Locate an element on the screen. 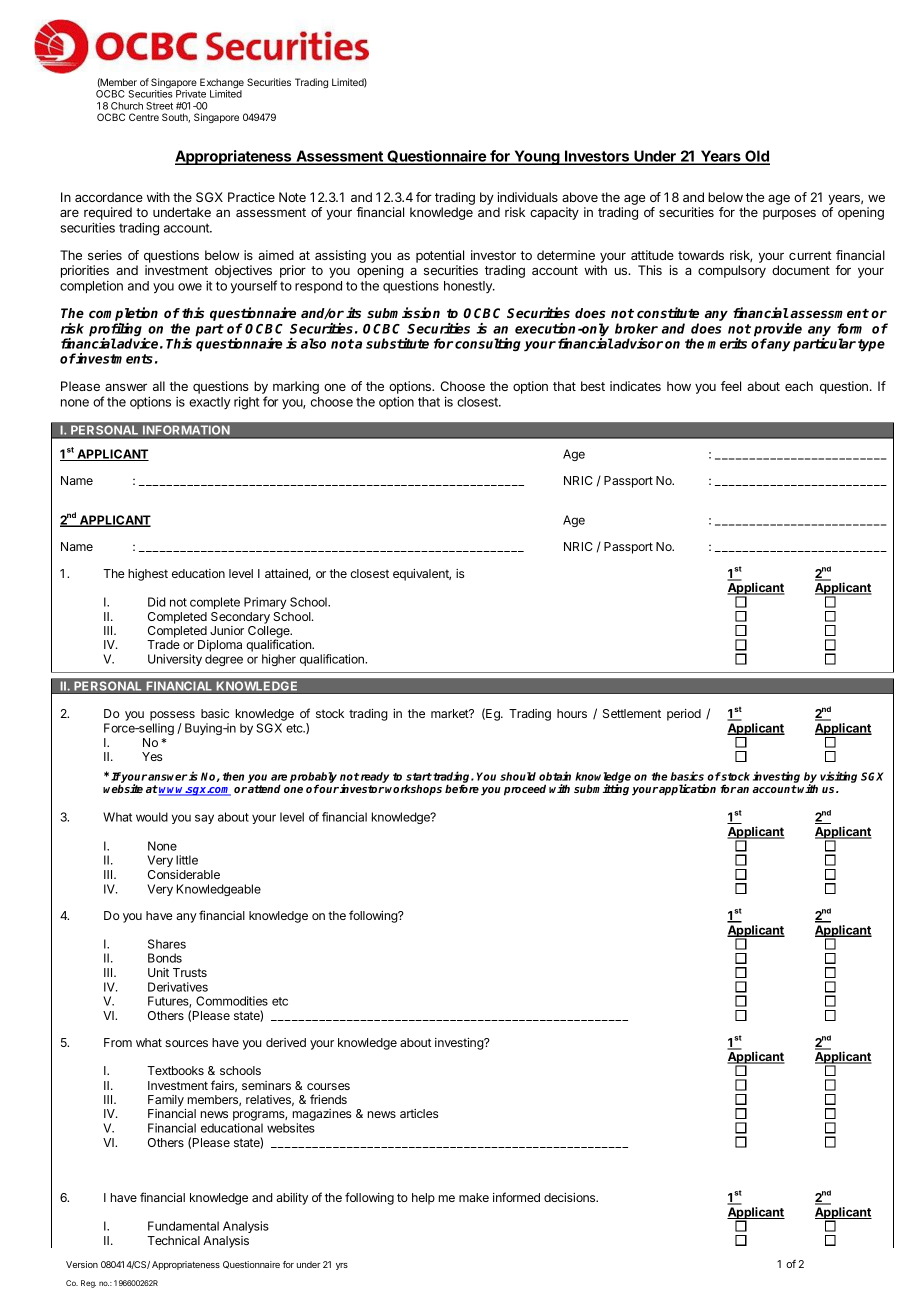  Street is located at coordinates (159, 106).
